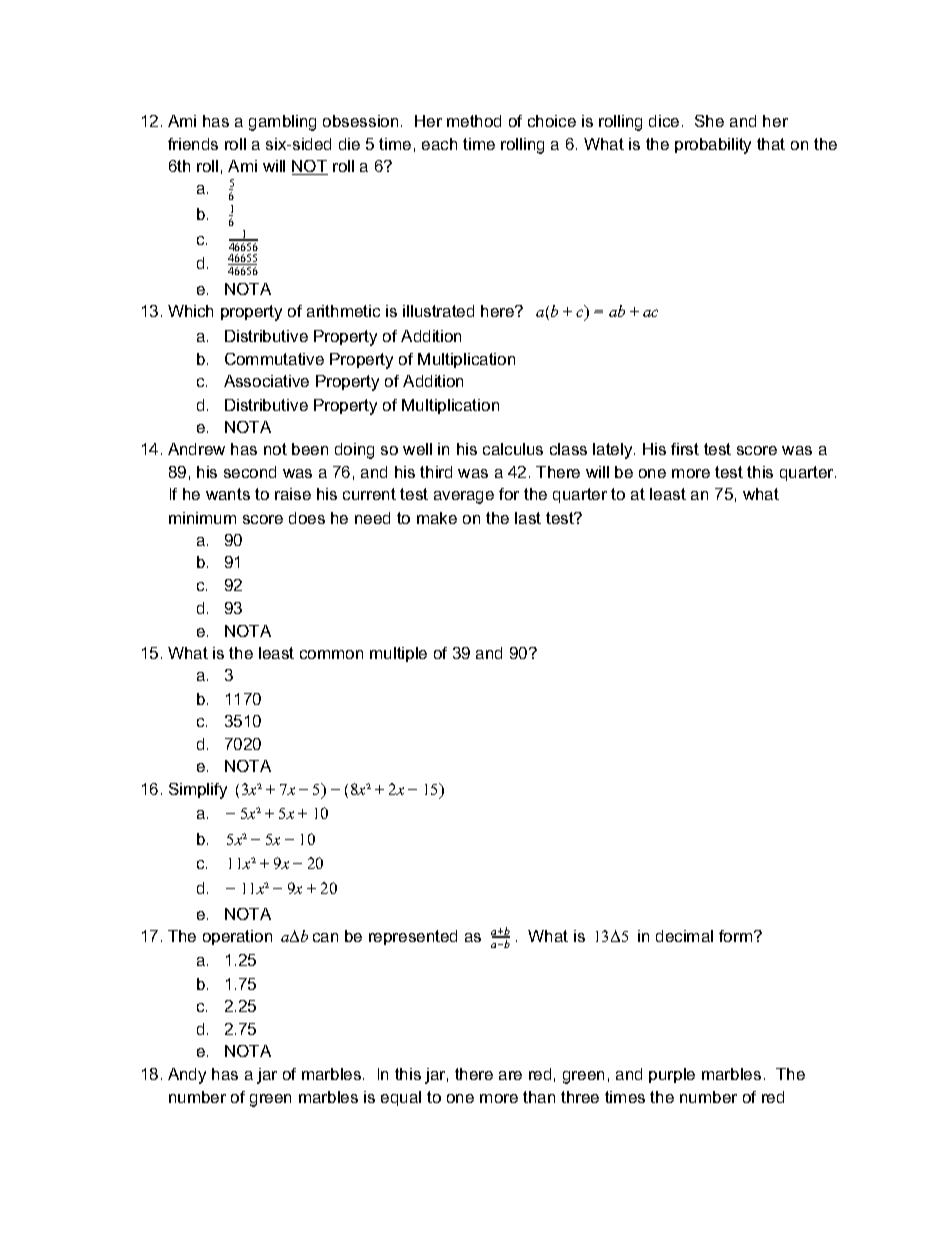  Describe the element at coordinates (672, 1075) in the screenshot. I see `purple` at that location.
